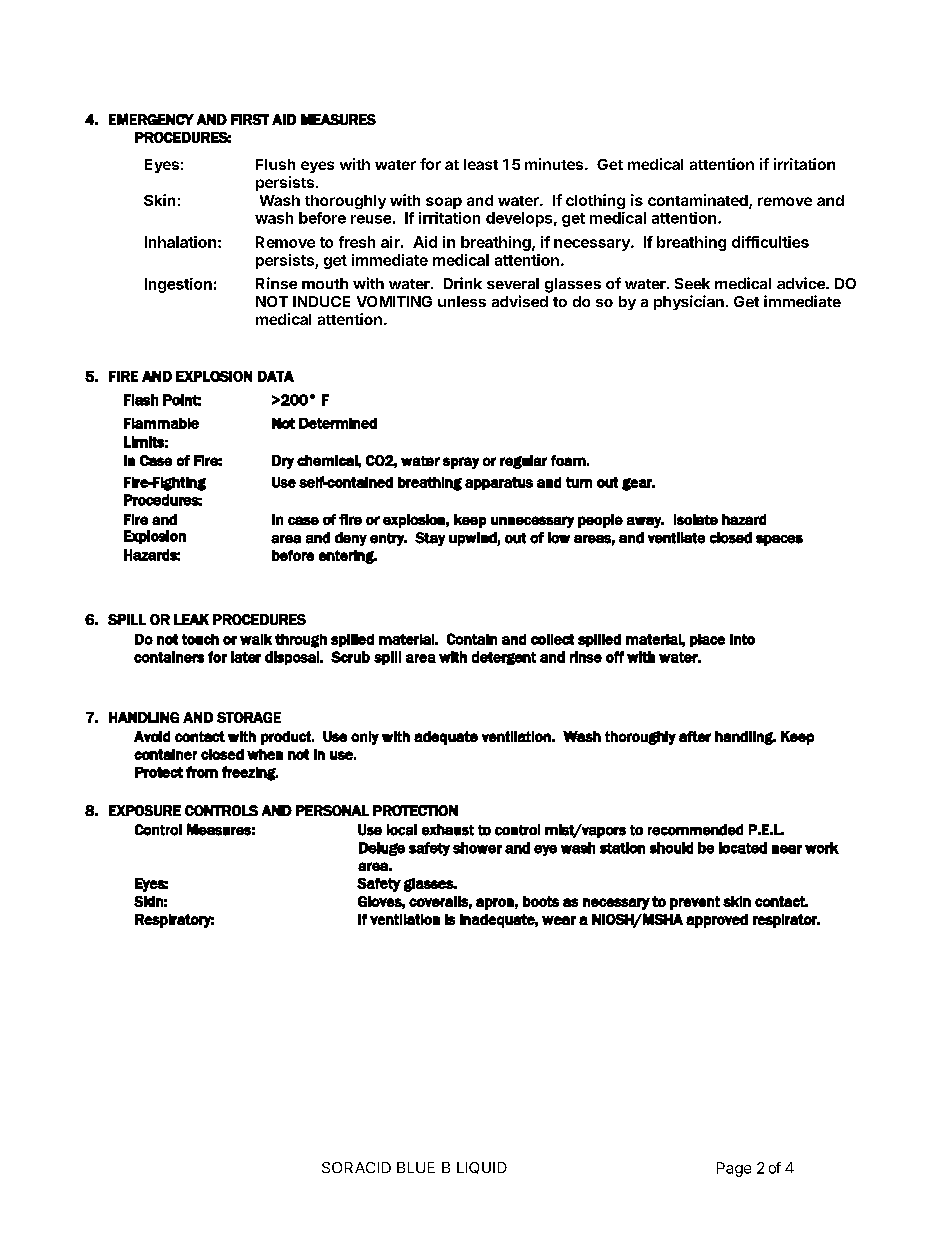 The width and height of the document is (952, 1233). Describe the element at coordinates (200, 639) in the document. I see `touch` at that location.
